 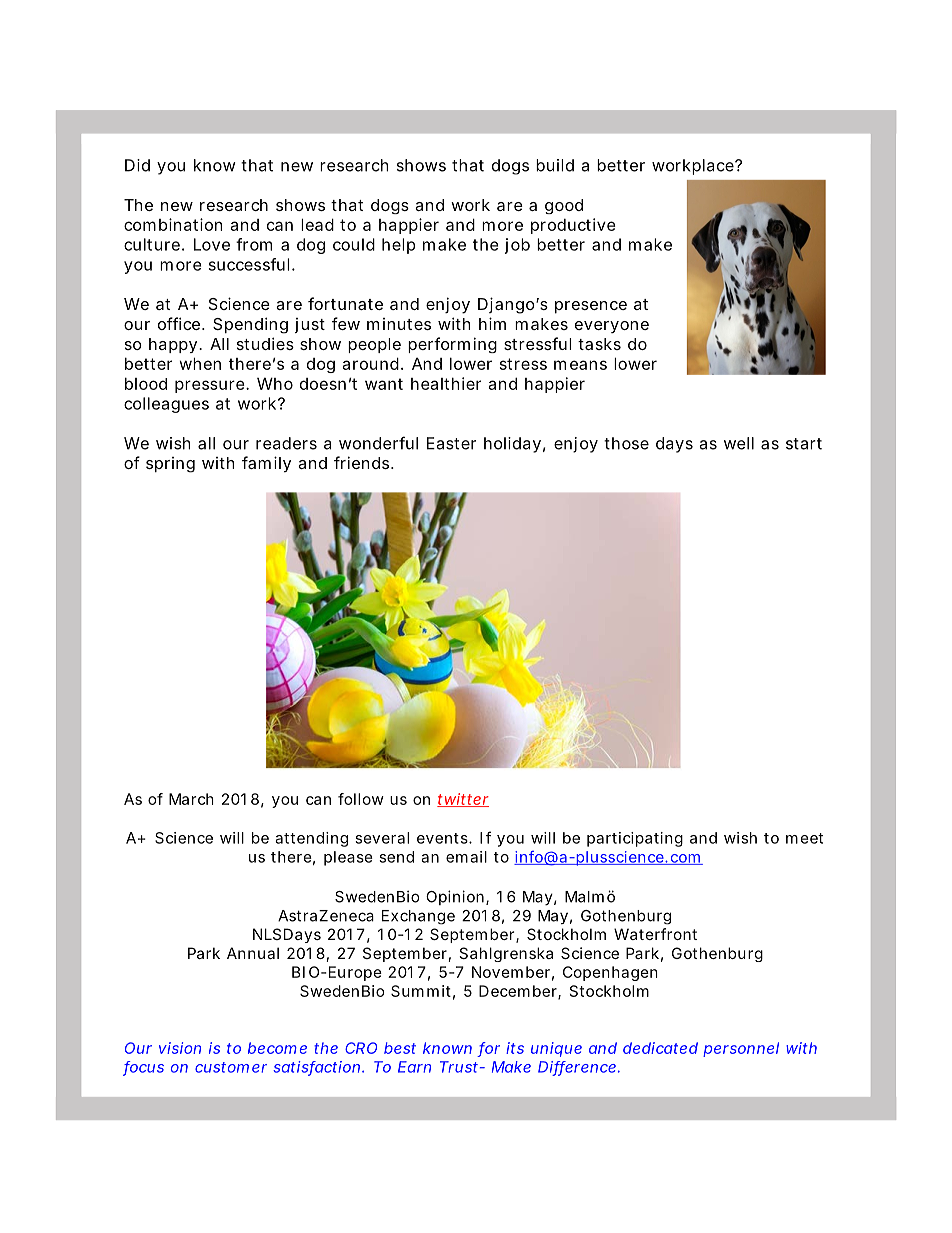 What do you see at coordinates (173, 224) in the image?
I see `combination` at bounding box center [173, 224].
